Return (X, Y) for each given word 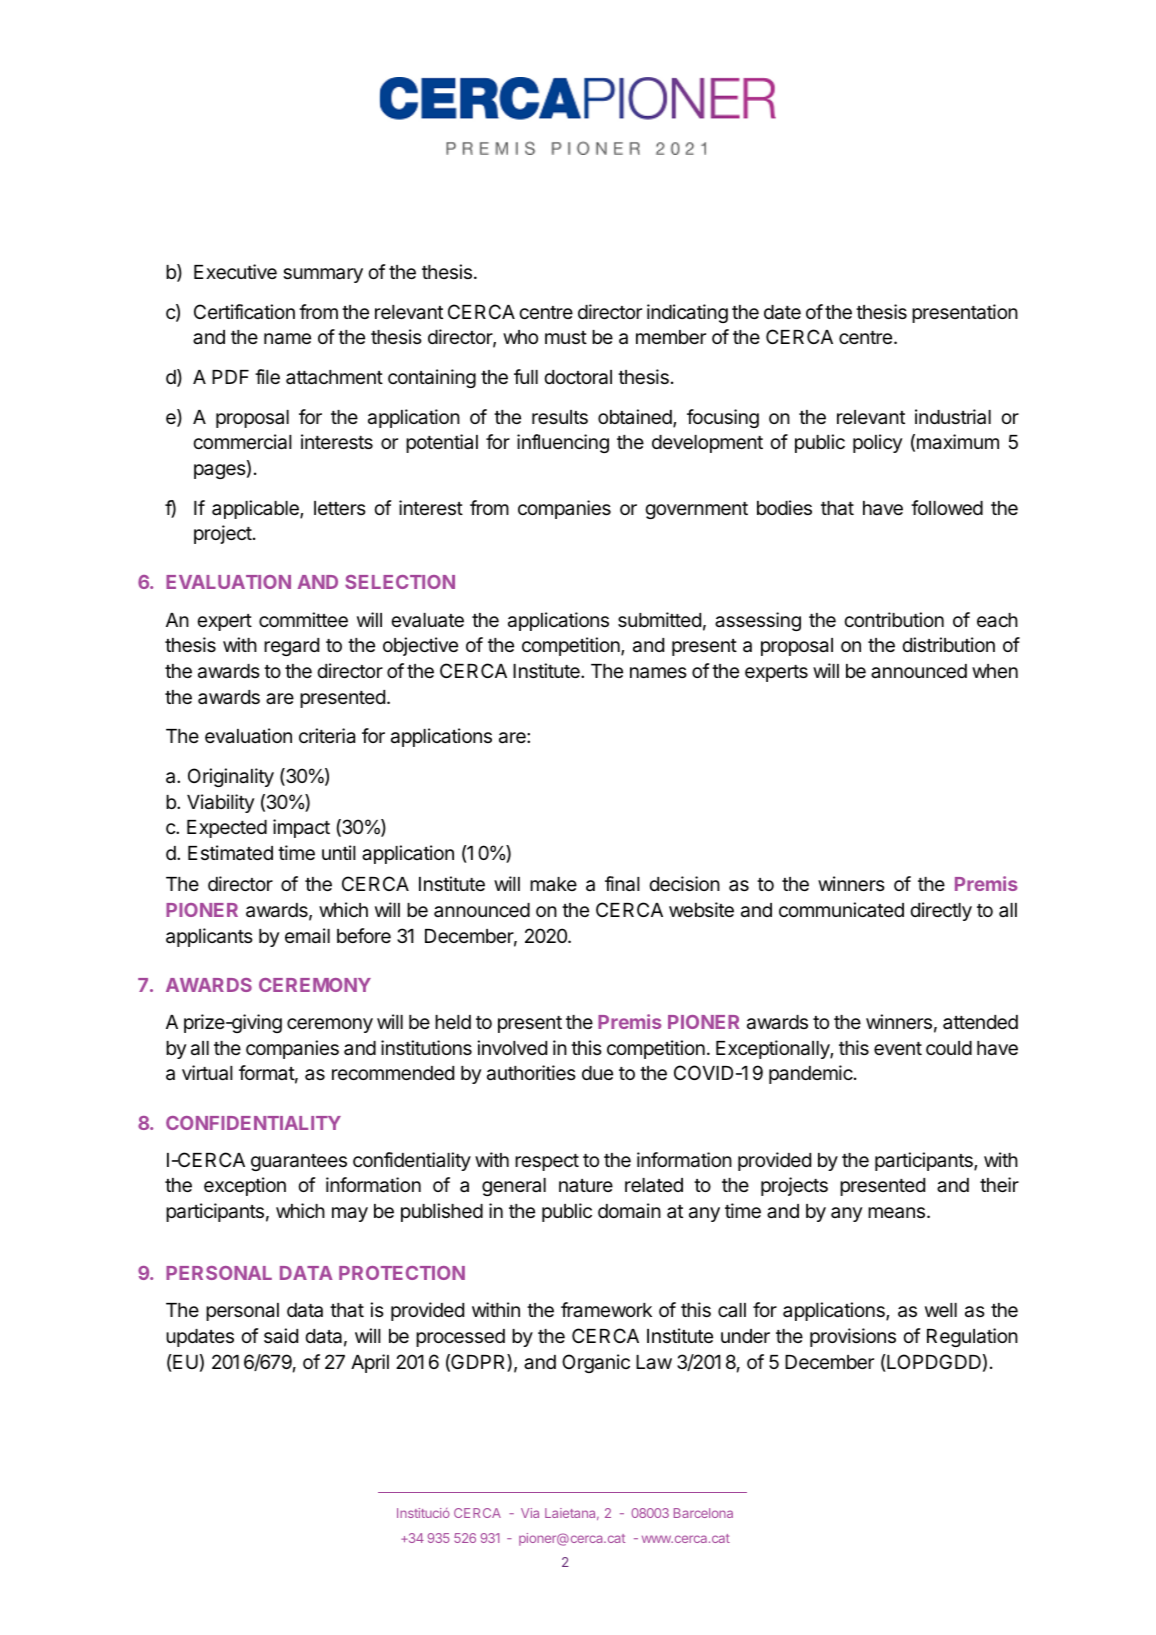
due (597, 1073)
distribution (948, 644)
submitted (659, 619)
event (898, 1048)
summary (323, 275)
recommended (393, 1073)
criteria (327, 736)
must (566, 337)
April (370, 1363)
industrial (953, 417)
